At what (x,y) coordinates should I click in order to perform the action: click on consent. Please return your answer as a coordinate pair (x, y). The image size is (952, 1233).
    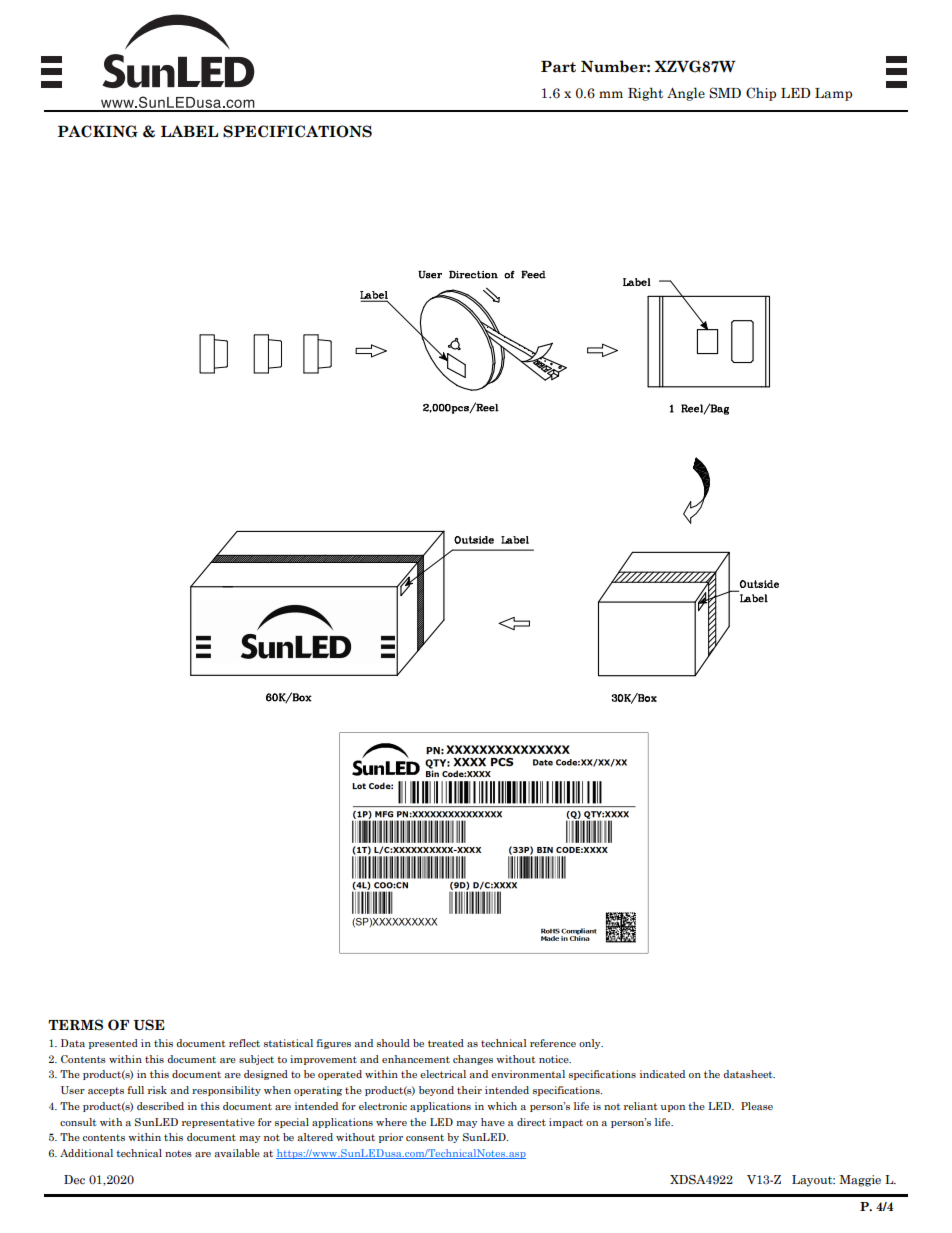
    Looking at the image, I should click on (425, 1137).
